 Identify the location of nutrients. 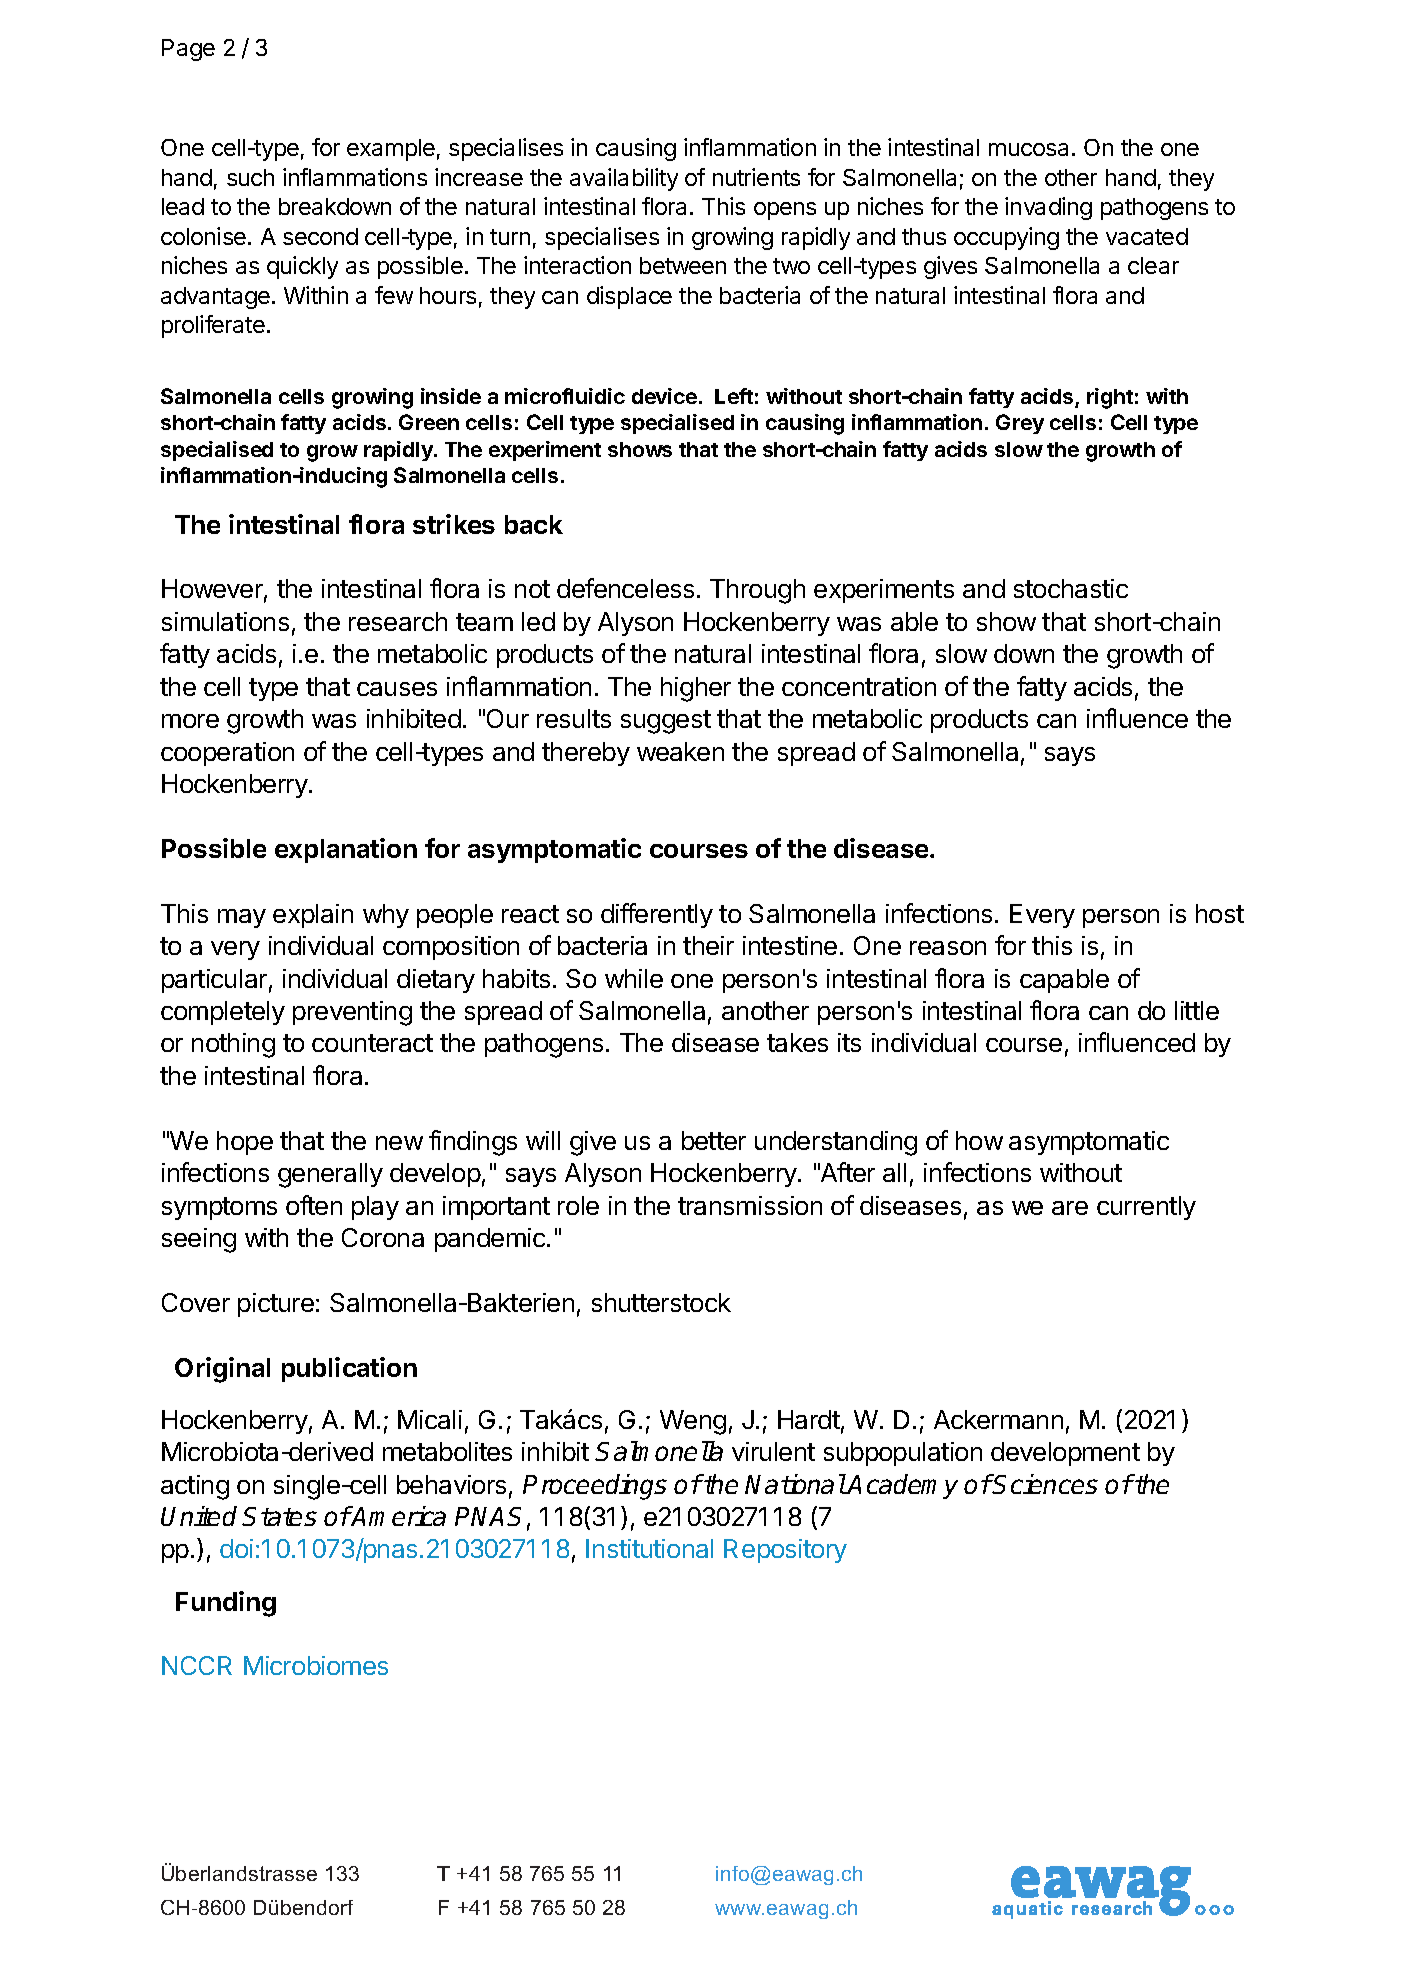
(756, 177).
